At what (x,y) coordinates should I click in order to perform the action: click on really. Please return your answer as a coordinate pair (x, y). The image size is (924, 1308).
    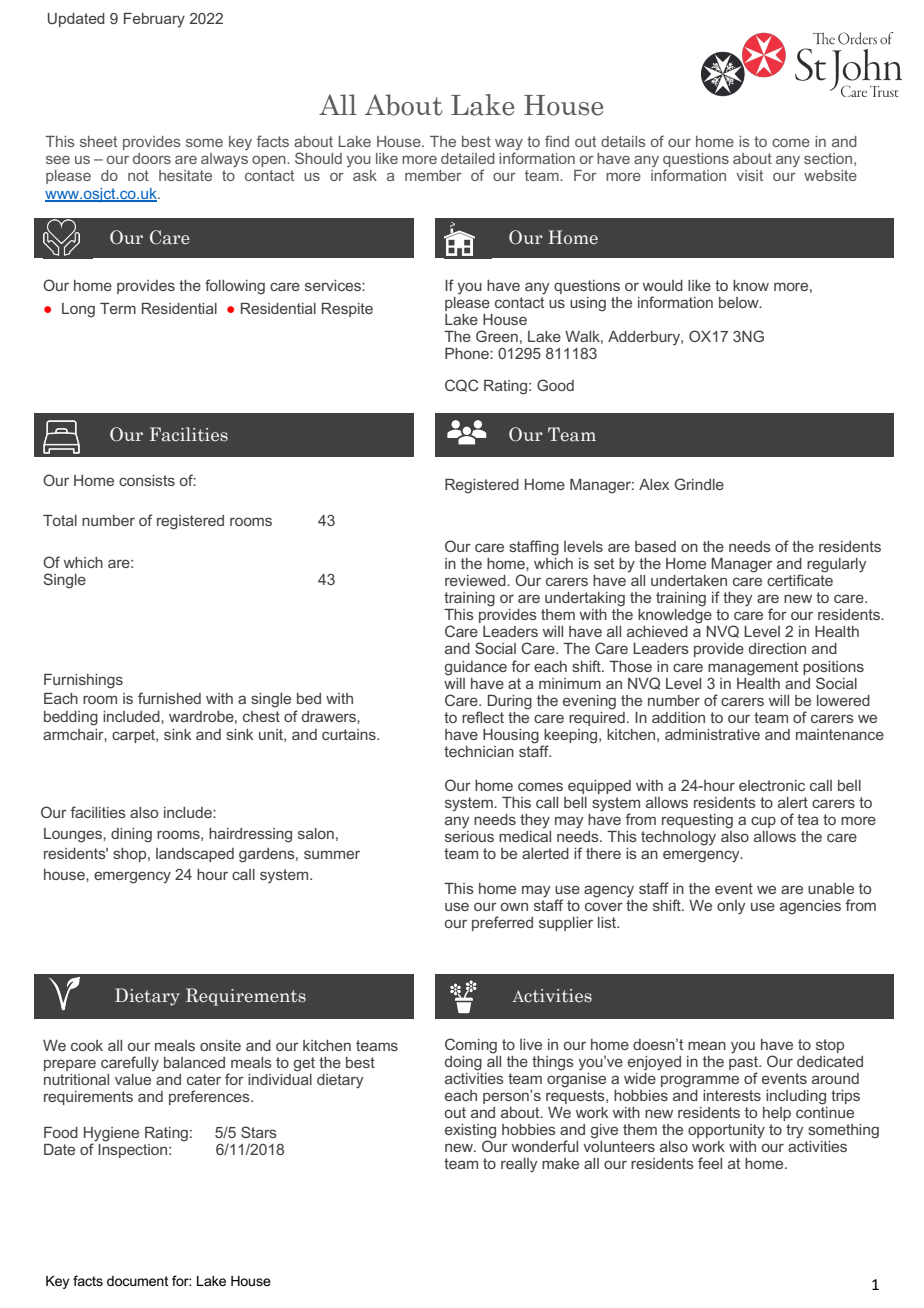
    Looking at the image, I should click on (519, 1165).
